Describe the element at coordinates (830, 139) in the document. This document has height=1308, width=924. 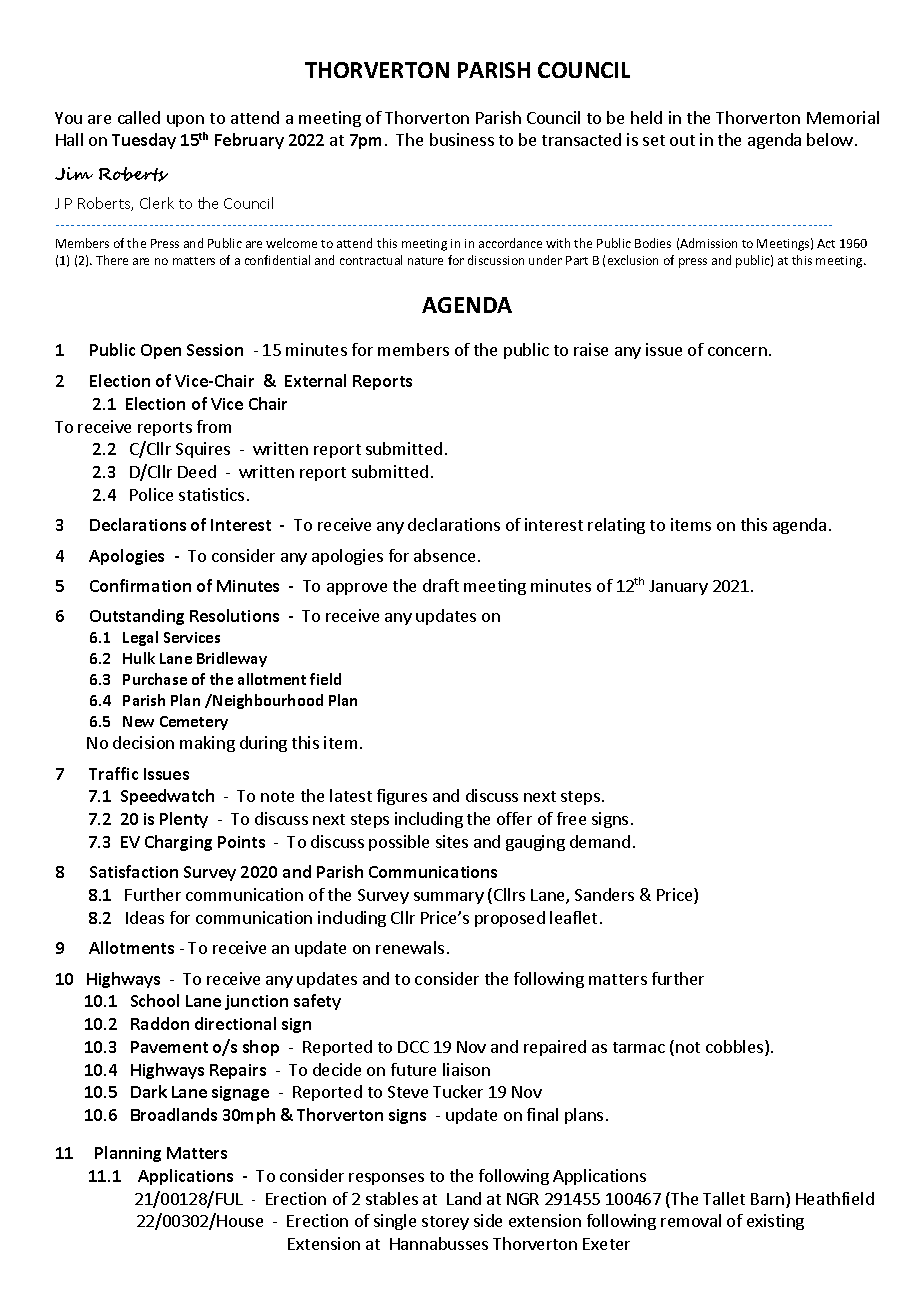
I see `below` at that location.
